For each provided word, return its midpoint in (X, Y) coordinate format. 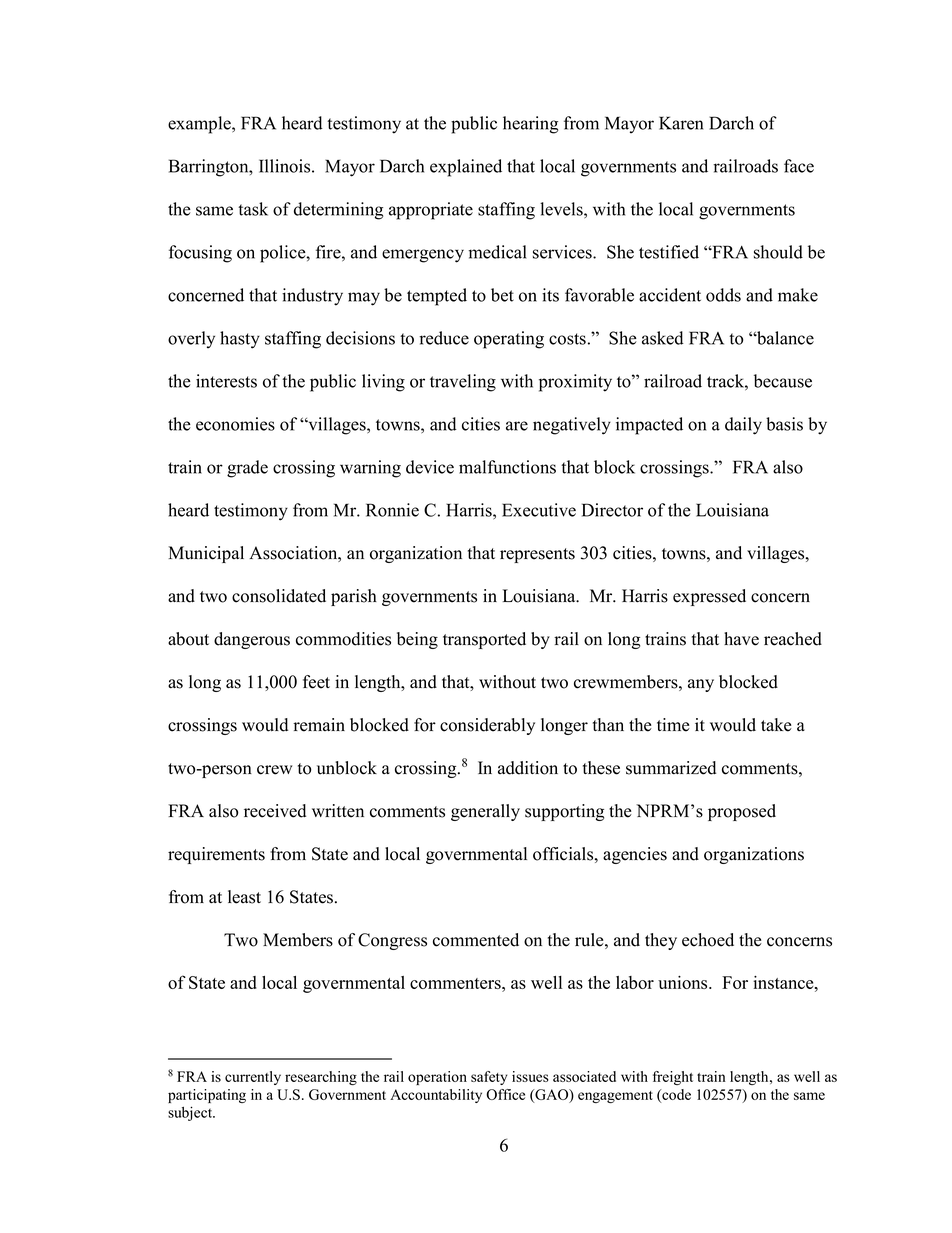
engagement (615, 1097)
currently (253, 1078)
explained (466, 168)
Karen (681, 123)
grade (247, 469)
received (275, 811)
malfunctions (507, 467)
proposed (742, 812)
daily (743, 426)
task (253, 209)
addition (528, 768)
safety (489, 1078)
